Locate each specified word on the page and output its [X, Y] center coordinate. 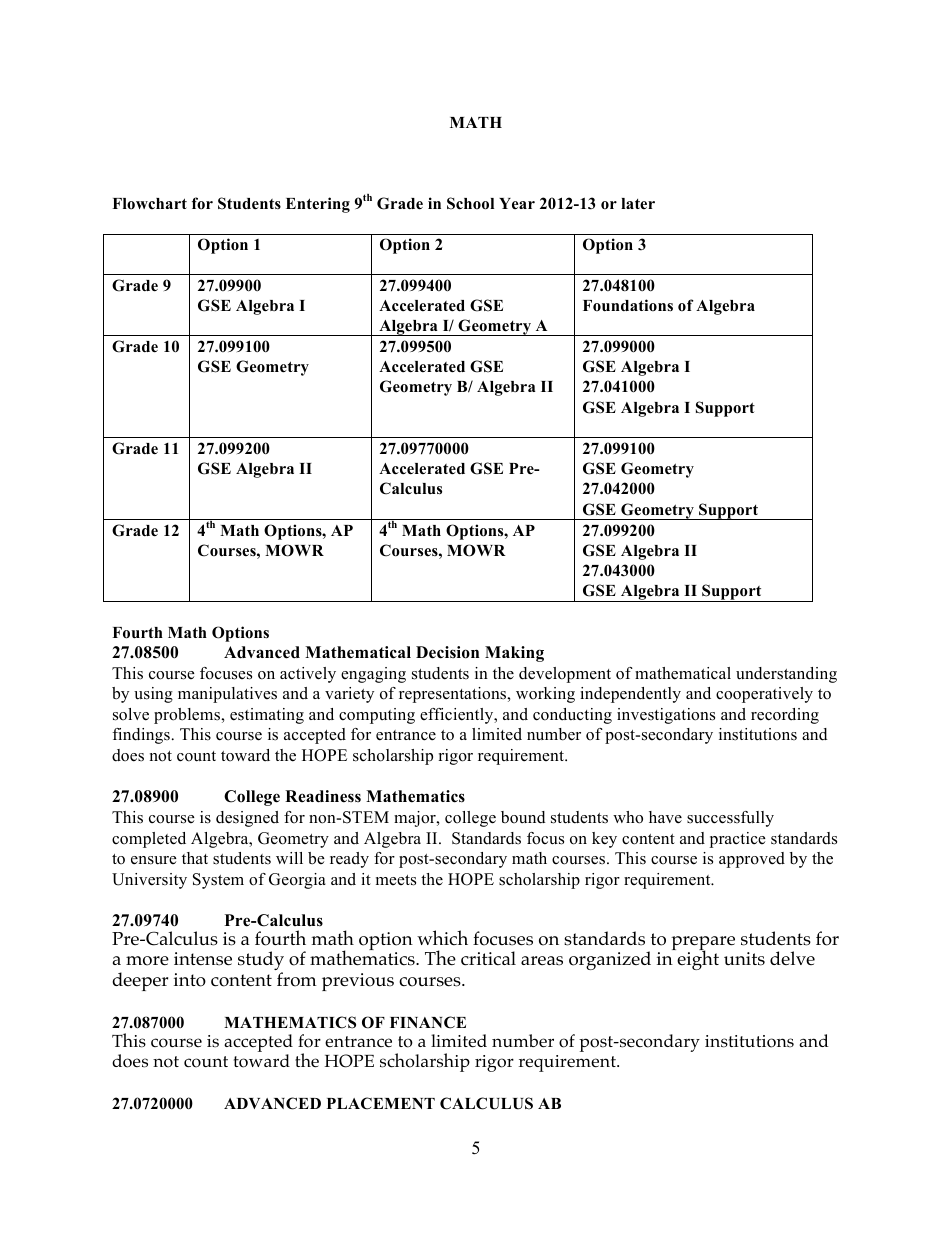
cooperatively [764, 695]
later [638, 203]
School [470, 203]
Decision [447, 652]
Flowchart [149, 204]
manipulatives [227, 695]
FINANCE [428, 1022]
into [190, 980]
